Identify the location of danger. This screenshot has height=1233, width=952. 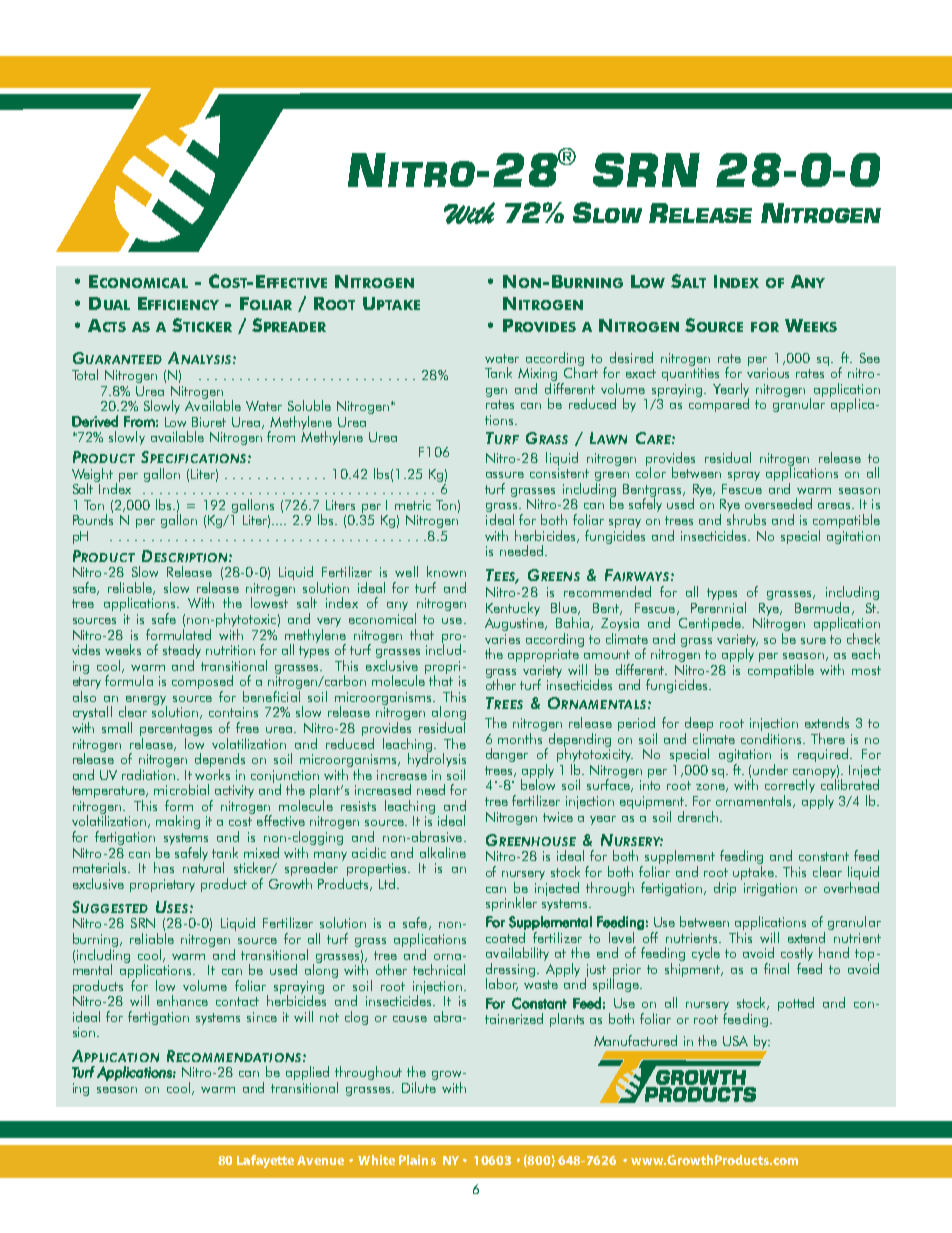
(507, 755).
